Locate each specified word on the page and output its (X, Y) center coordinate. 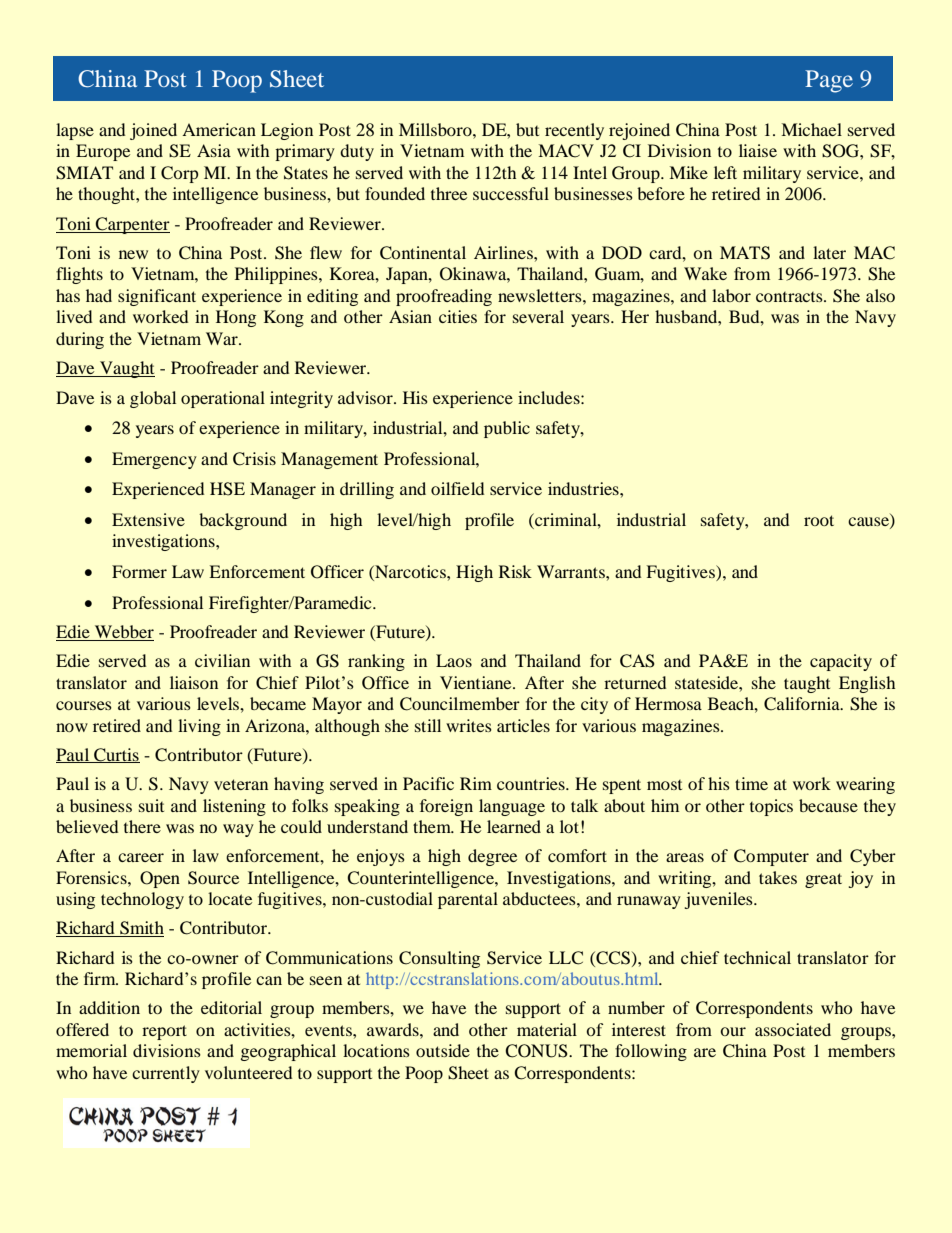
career (141, 857)
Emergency (154, 460)
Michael (811, 129)
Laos (454, 660)
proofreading (444, 297)
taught (807, 684)
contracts (790, 297)
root (819, 520)
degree (492, 857)
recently (574, 131)
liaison (194, 682)
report (164, 1032)
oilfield (457, 488)
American (219, 129)
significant (157, 297)
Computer (771, 857)
